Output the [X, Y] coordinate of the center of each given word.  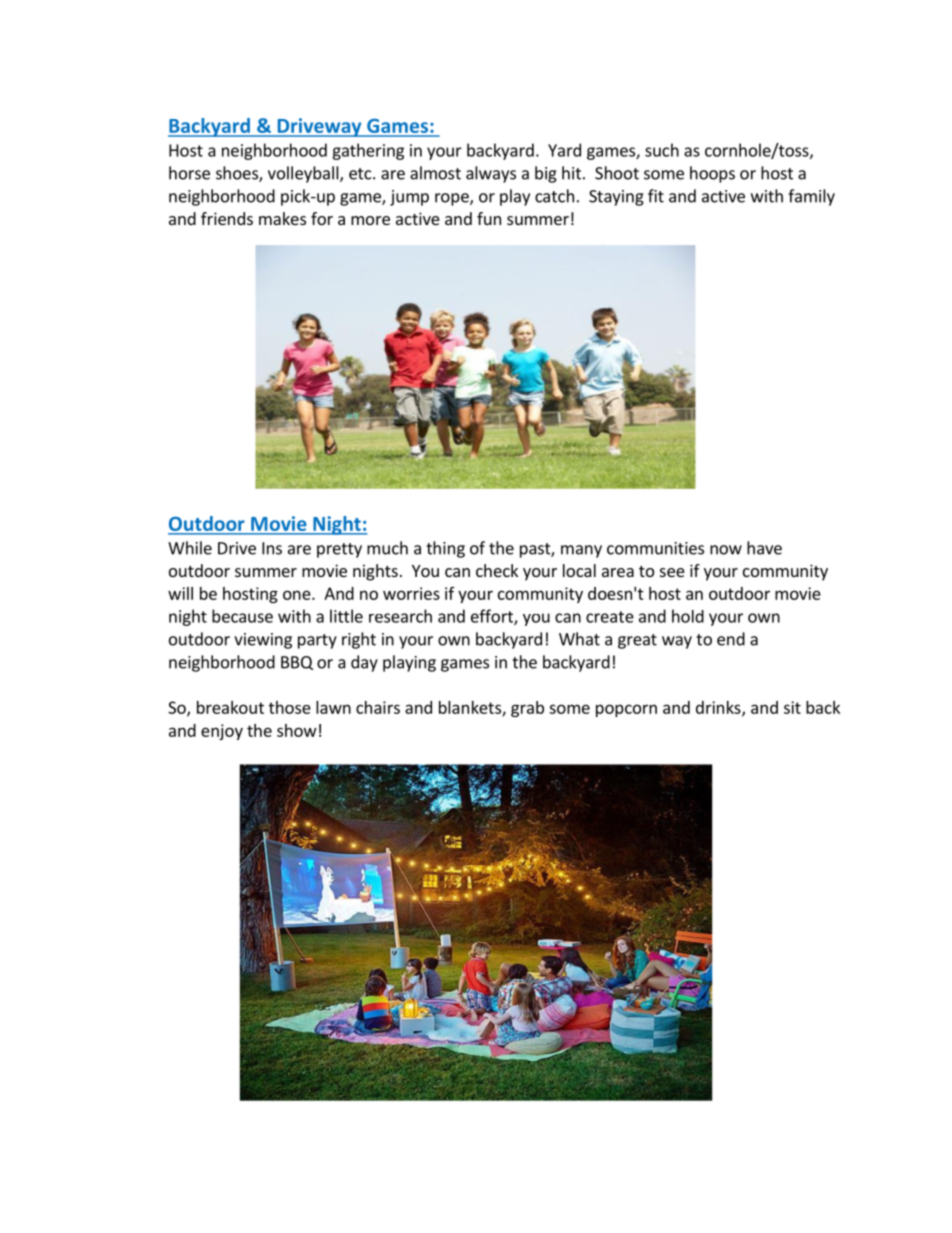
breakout [230, 707]
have [764, 548]
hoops [712, 174]
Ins [272, 548]
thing [445, 549]
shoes [238, 174]
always [491, 174]
